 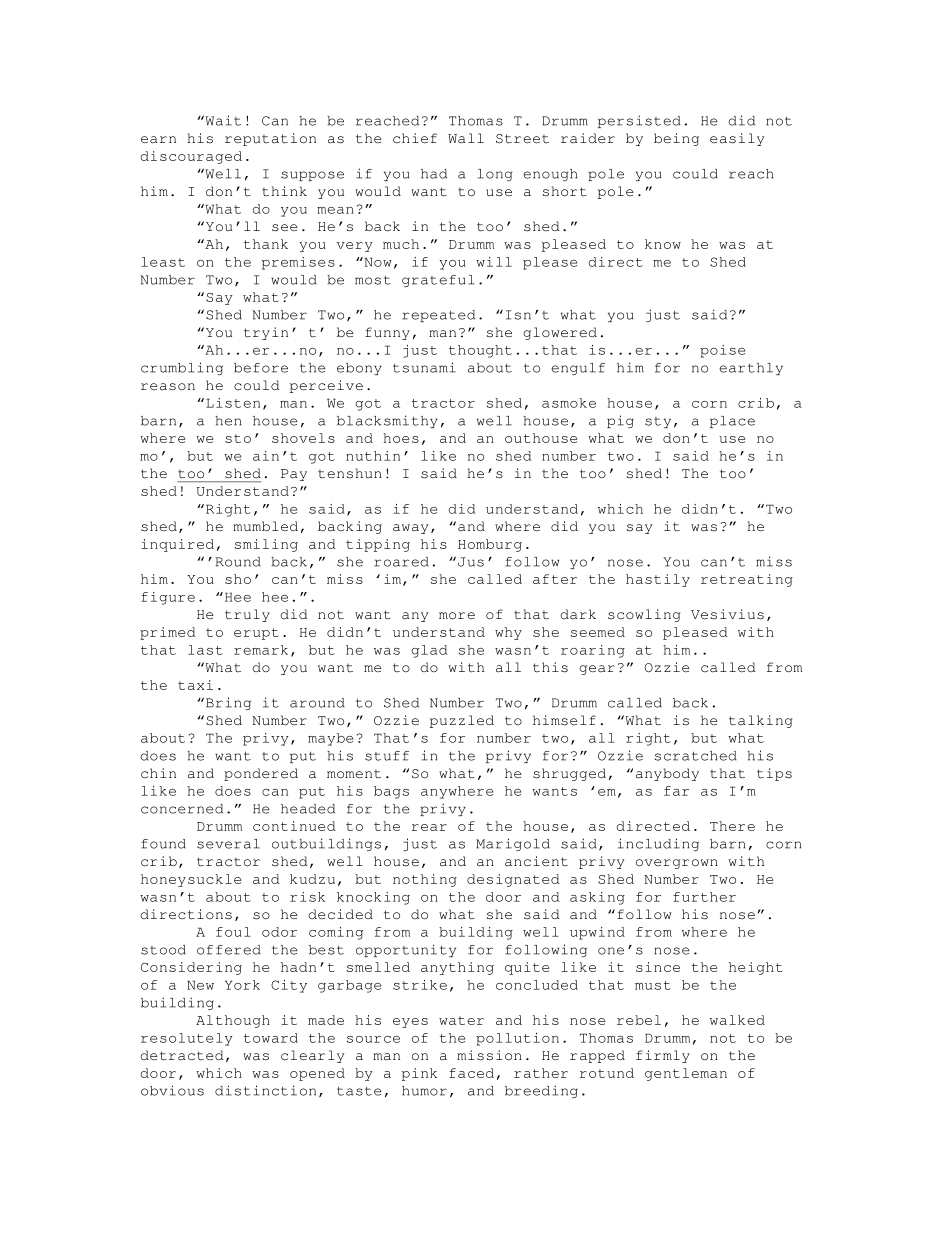 I want to click on being, so click(x=676, y=139).
